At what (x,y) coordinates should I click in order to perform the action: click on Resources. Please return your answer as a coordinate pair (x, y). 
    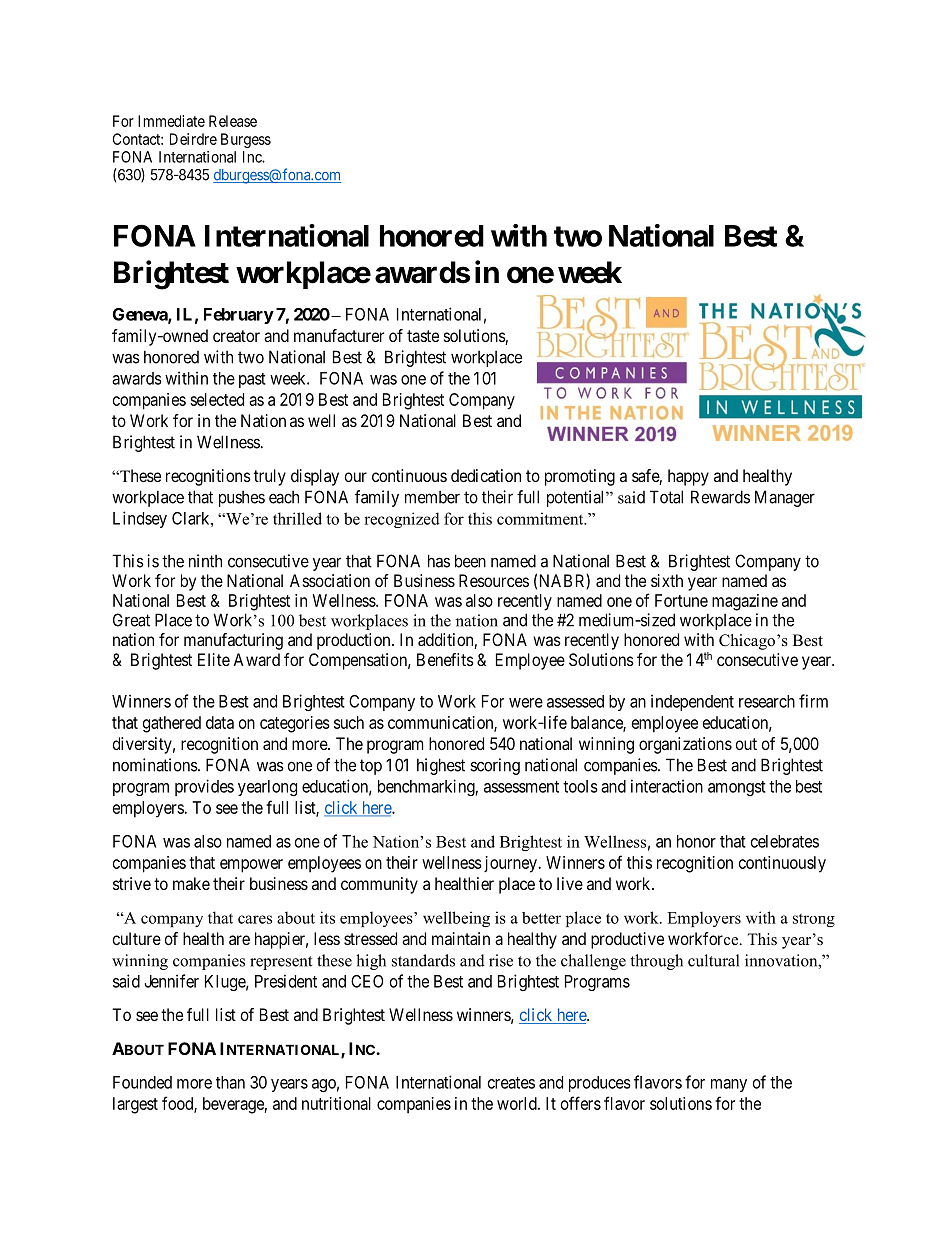
    Looking at the image, I should click on (494, 580).
